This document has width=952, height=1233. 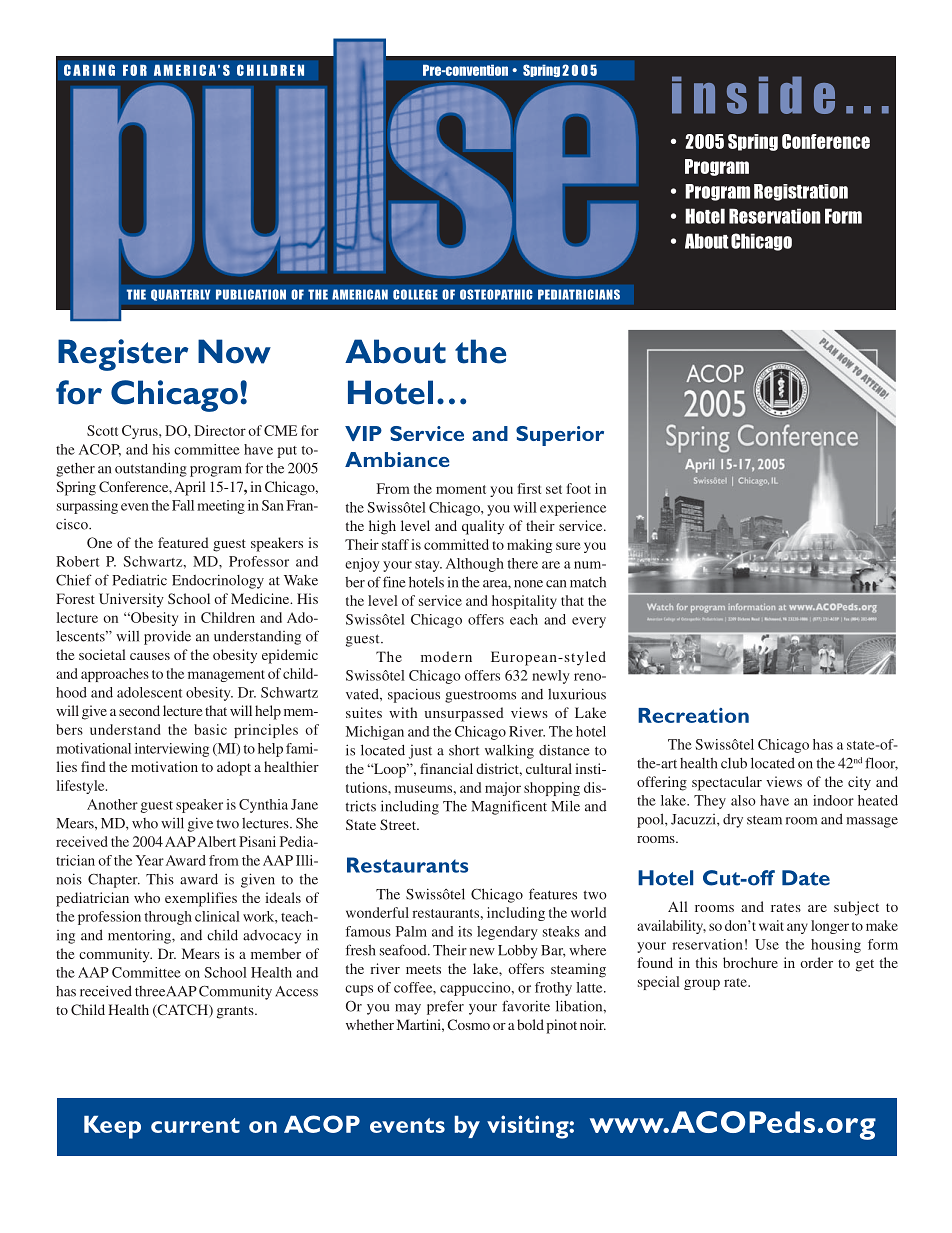 What do you see at coordinates (693, 715) in the document?
I see `Recreation` at bounding box center [693, 715].
